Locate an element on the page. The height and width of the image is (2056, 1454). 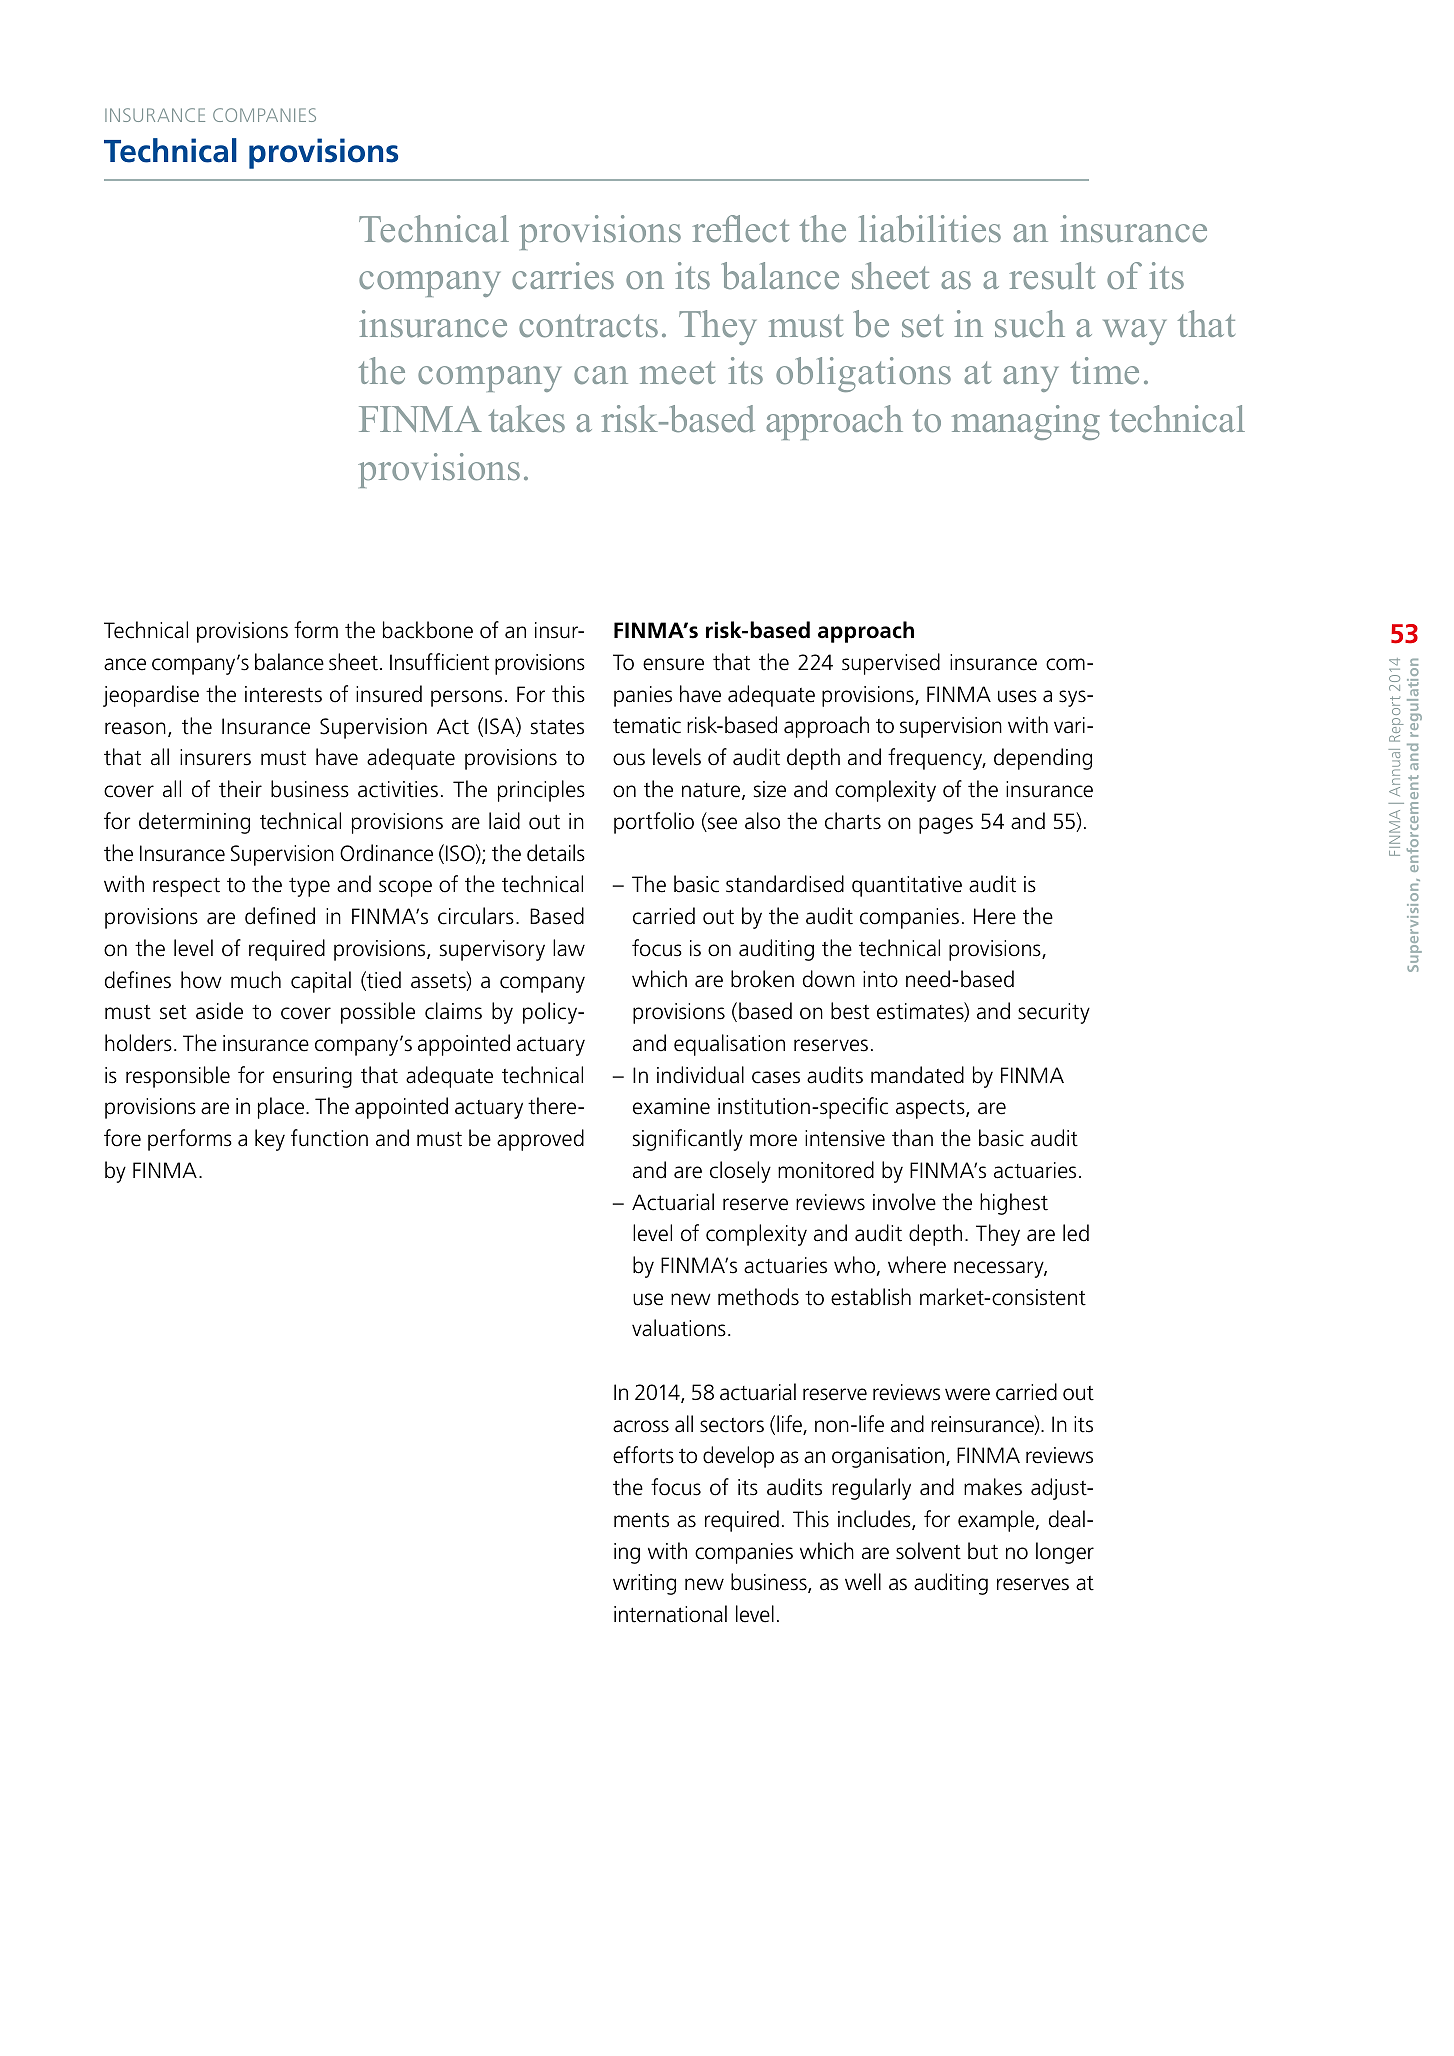
result is located at coordinates (1052, 275).
